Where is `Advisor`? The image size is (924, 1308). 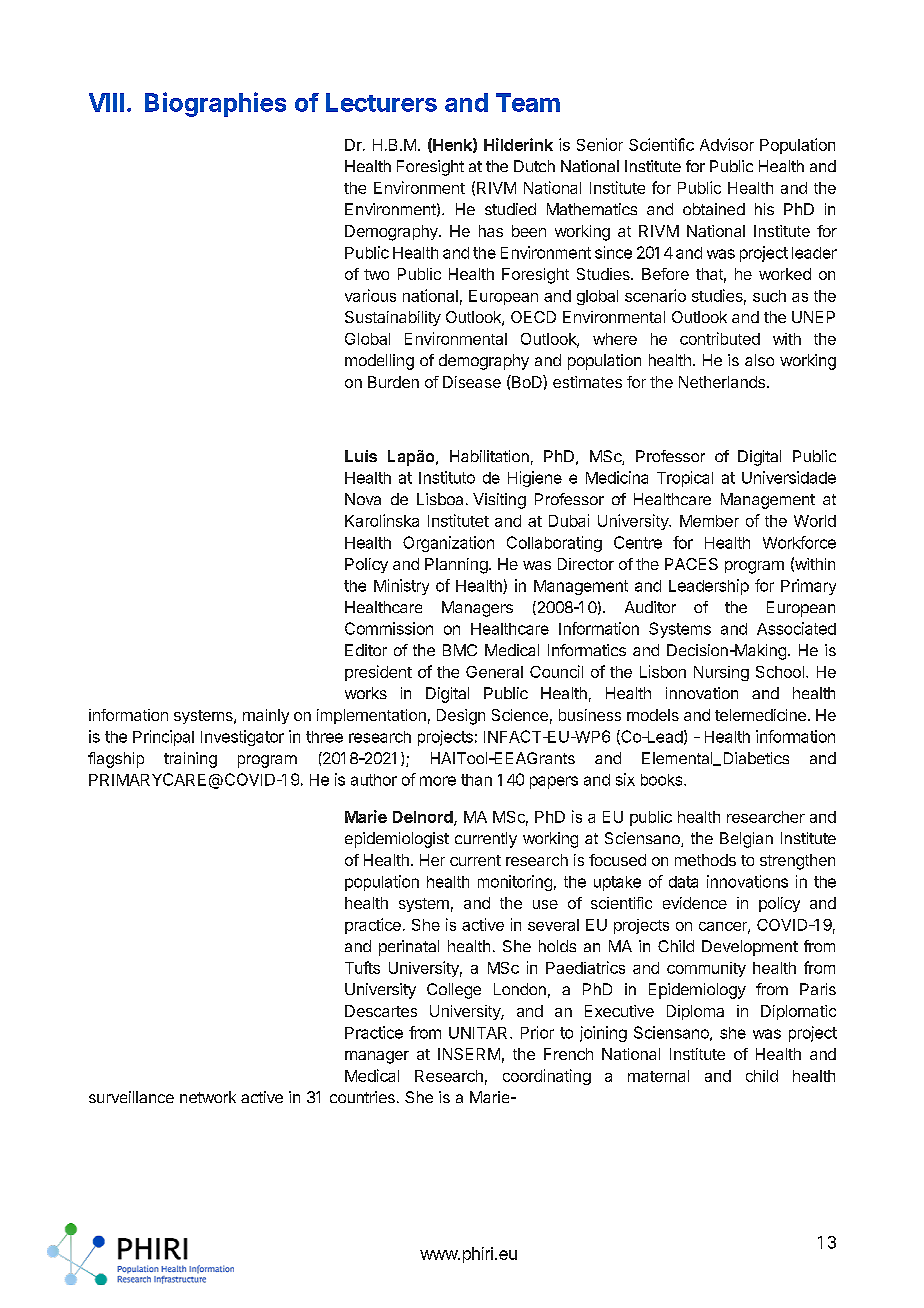
Advisor is located at coordinates (727, 144).
